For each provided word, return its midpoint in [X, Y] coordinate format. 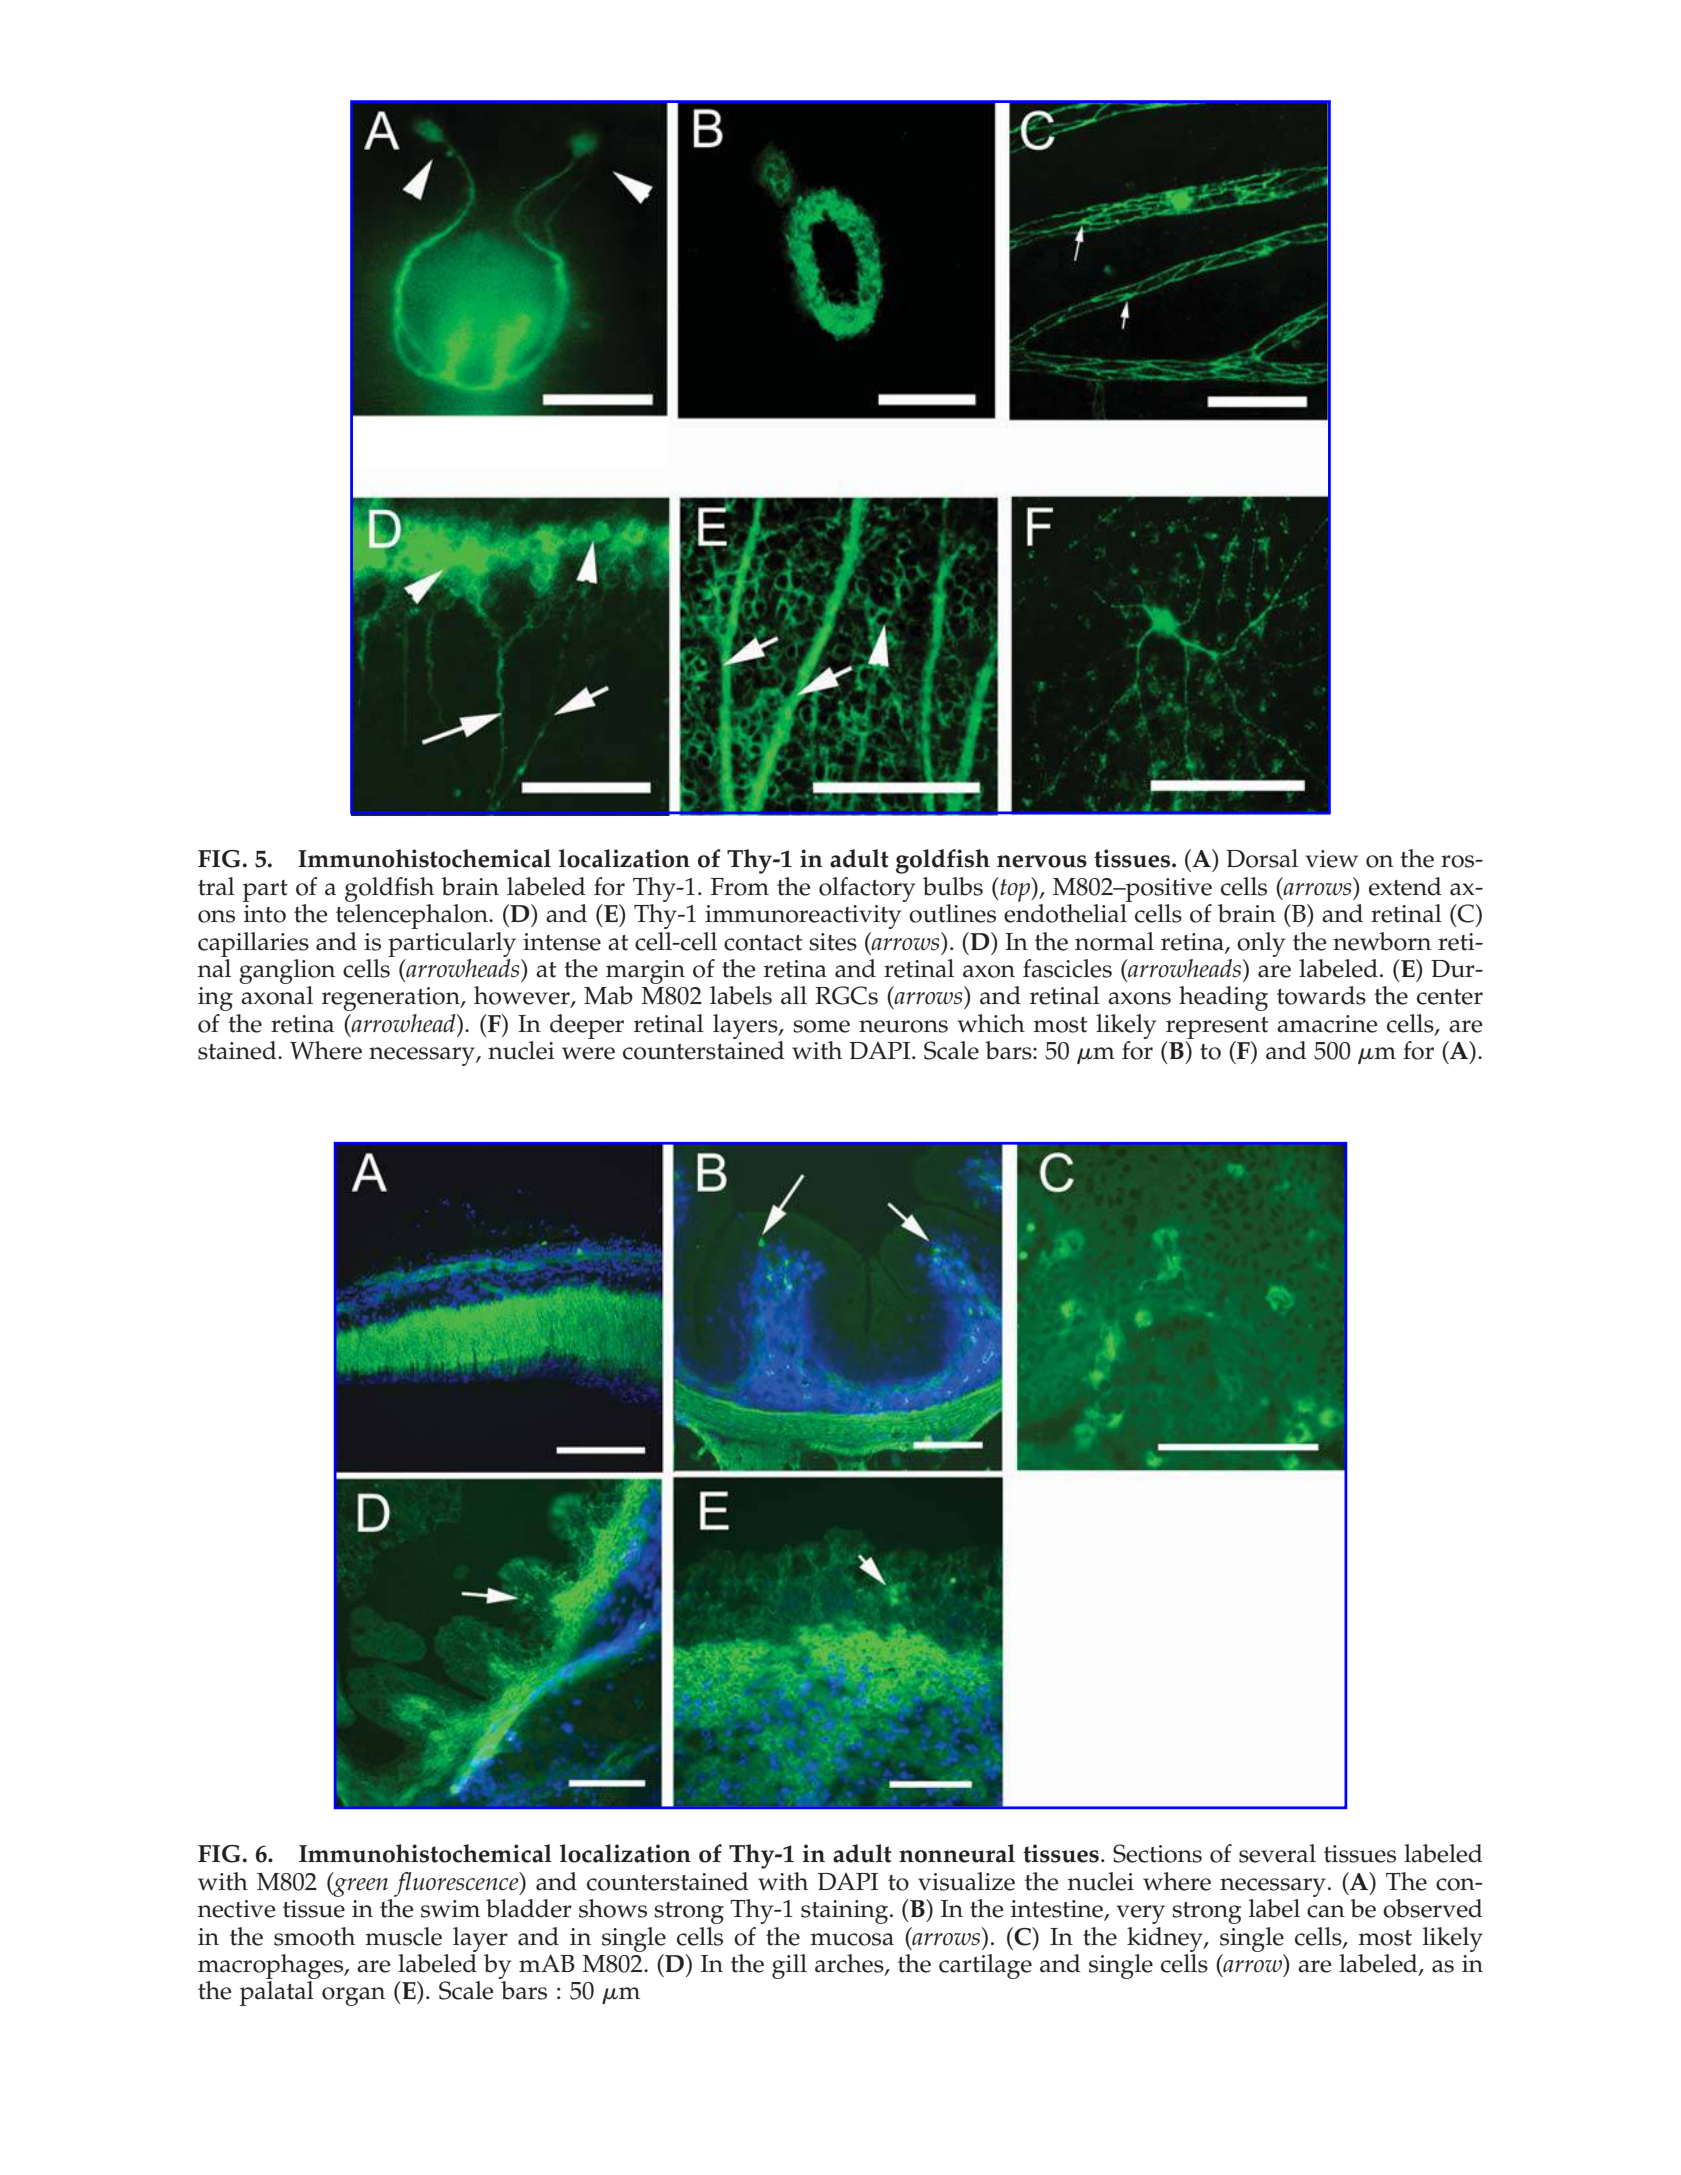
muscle [403, 1936]
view [1331, 859]
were [588, 1053]
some [821, 1026]
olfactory [867, 889]
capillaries [253, 944]
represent [1217, 1028]
